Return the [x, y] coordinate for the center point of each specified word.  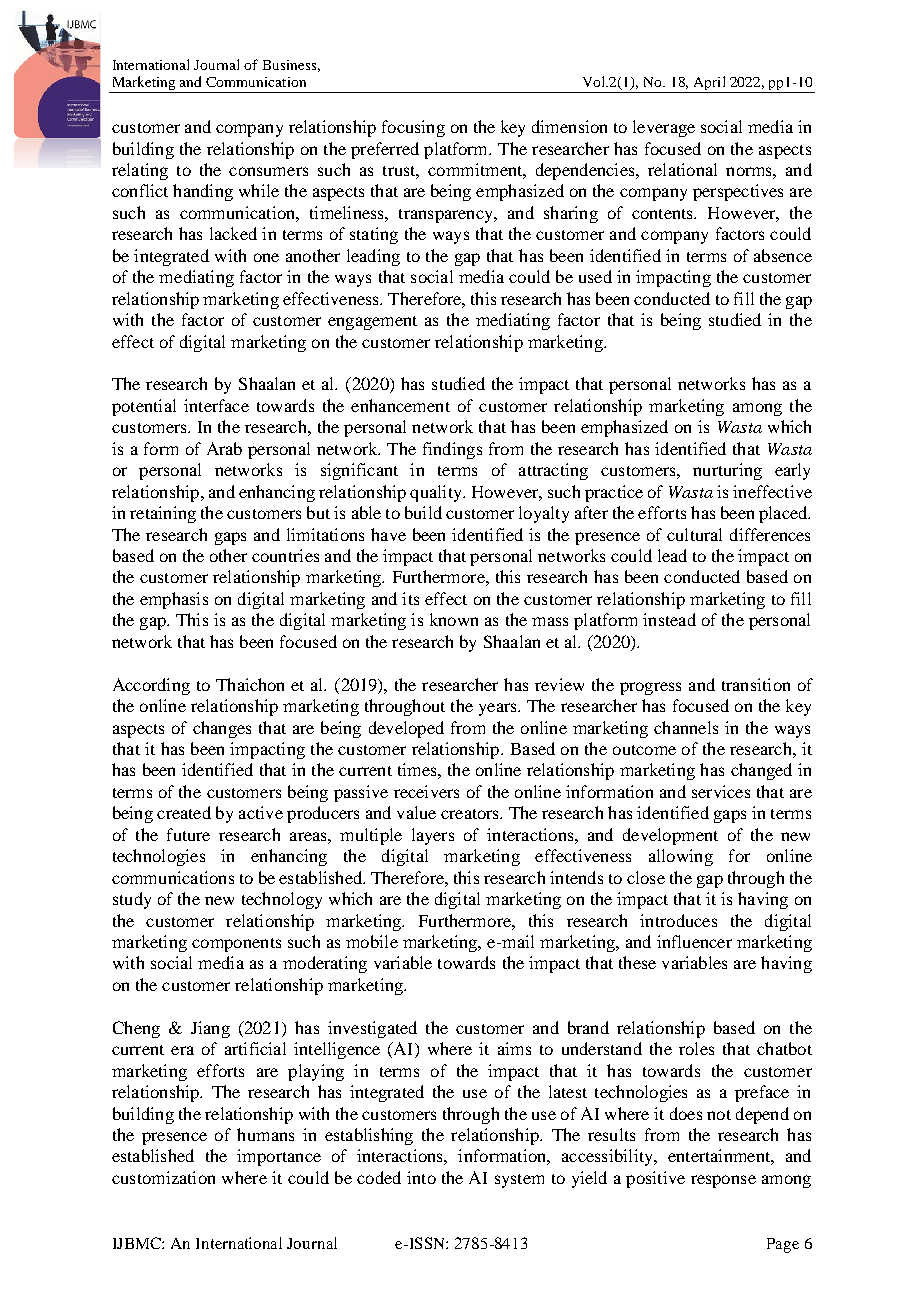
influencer [694, 941]
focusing [413, 128]
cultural [694, 534]
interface [216, 405]
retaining [163, 514]
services [721, 791]
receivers [426, 791]
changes [222, 729]
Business [289, 65]
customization [163, 1177]
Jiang [210, 1029]
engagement [372, 323]
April [709, 84]
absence [783, 255]
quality [437, 493]
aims [514, 1048]
